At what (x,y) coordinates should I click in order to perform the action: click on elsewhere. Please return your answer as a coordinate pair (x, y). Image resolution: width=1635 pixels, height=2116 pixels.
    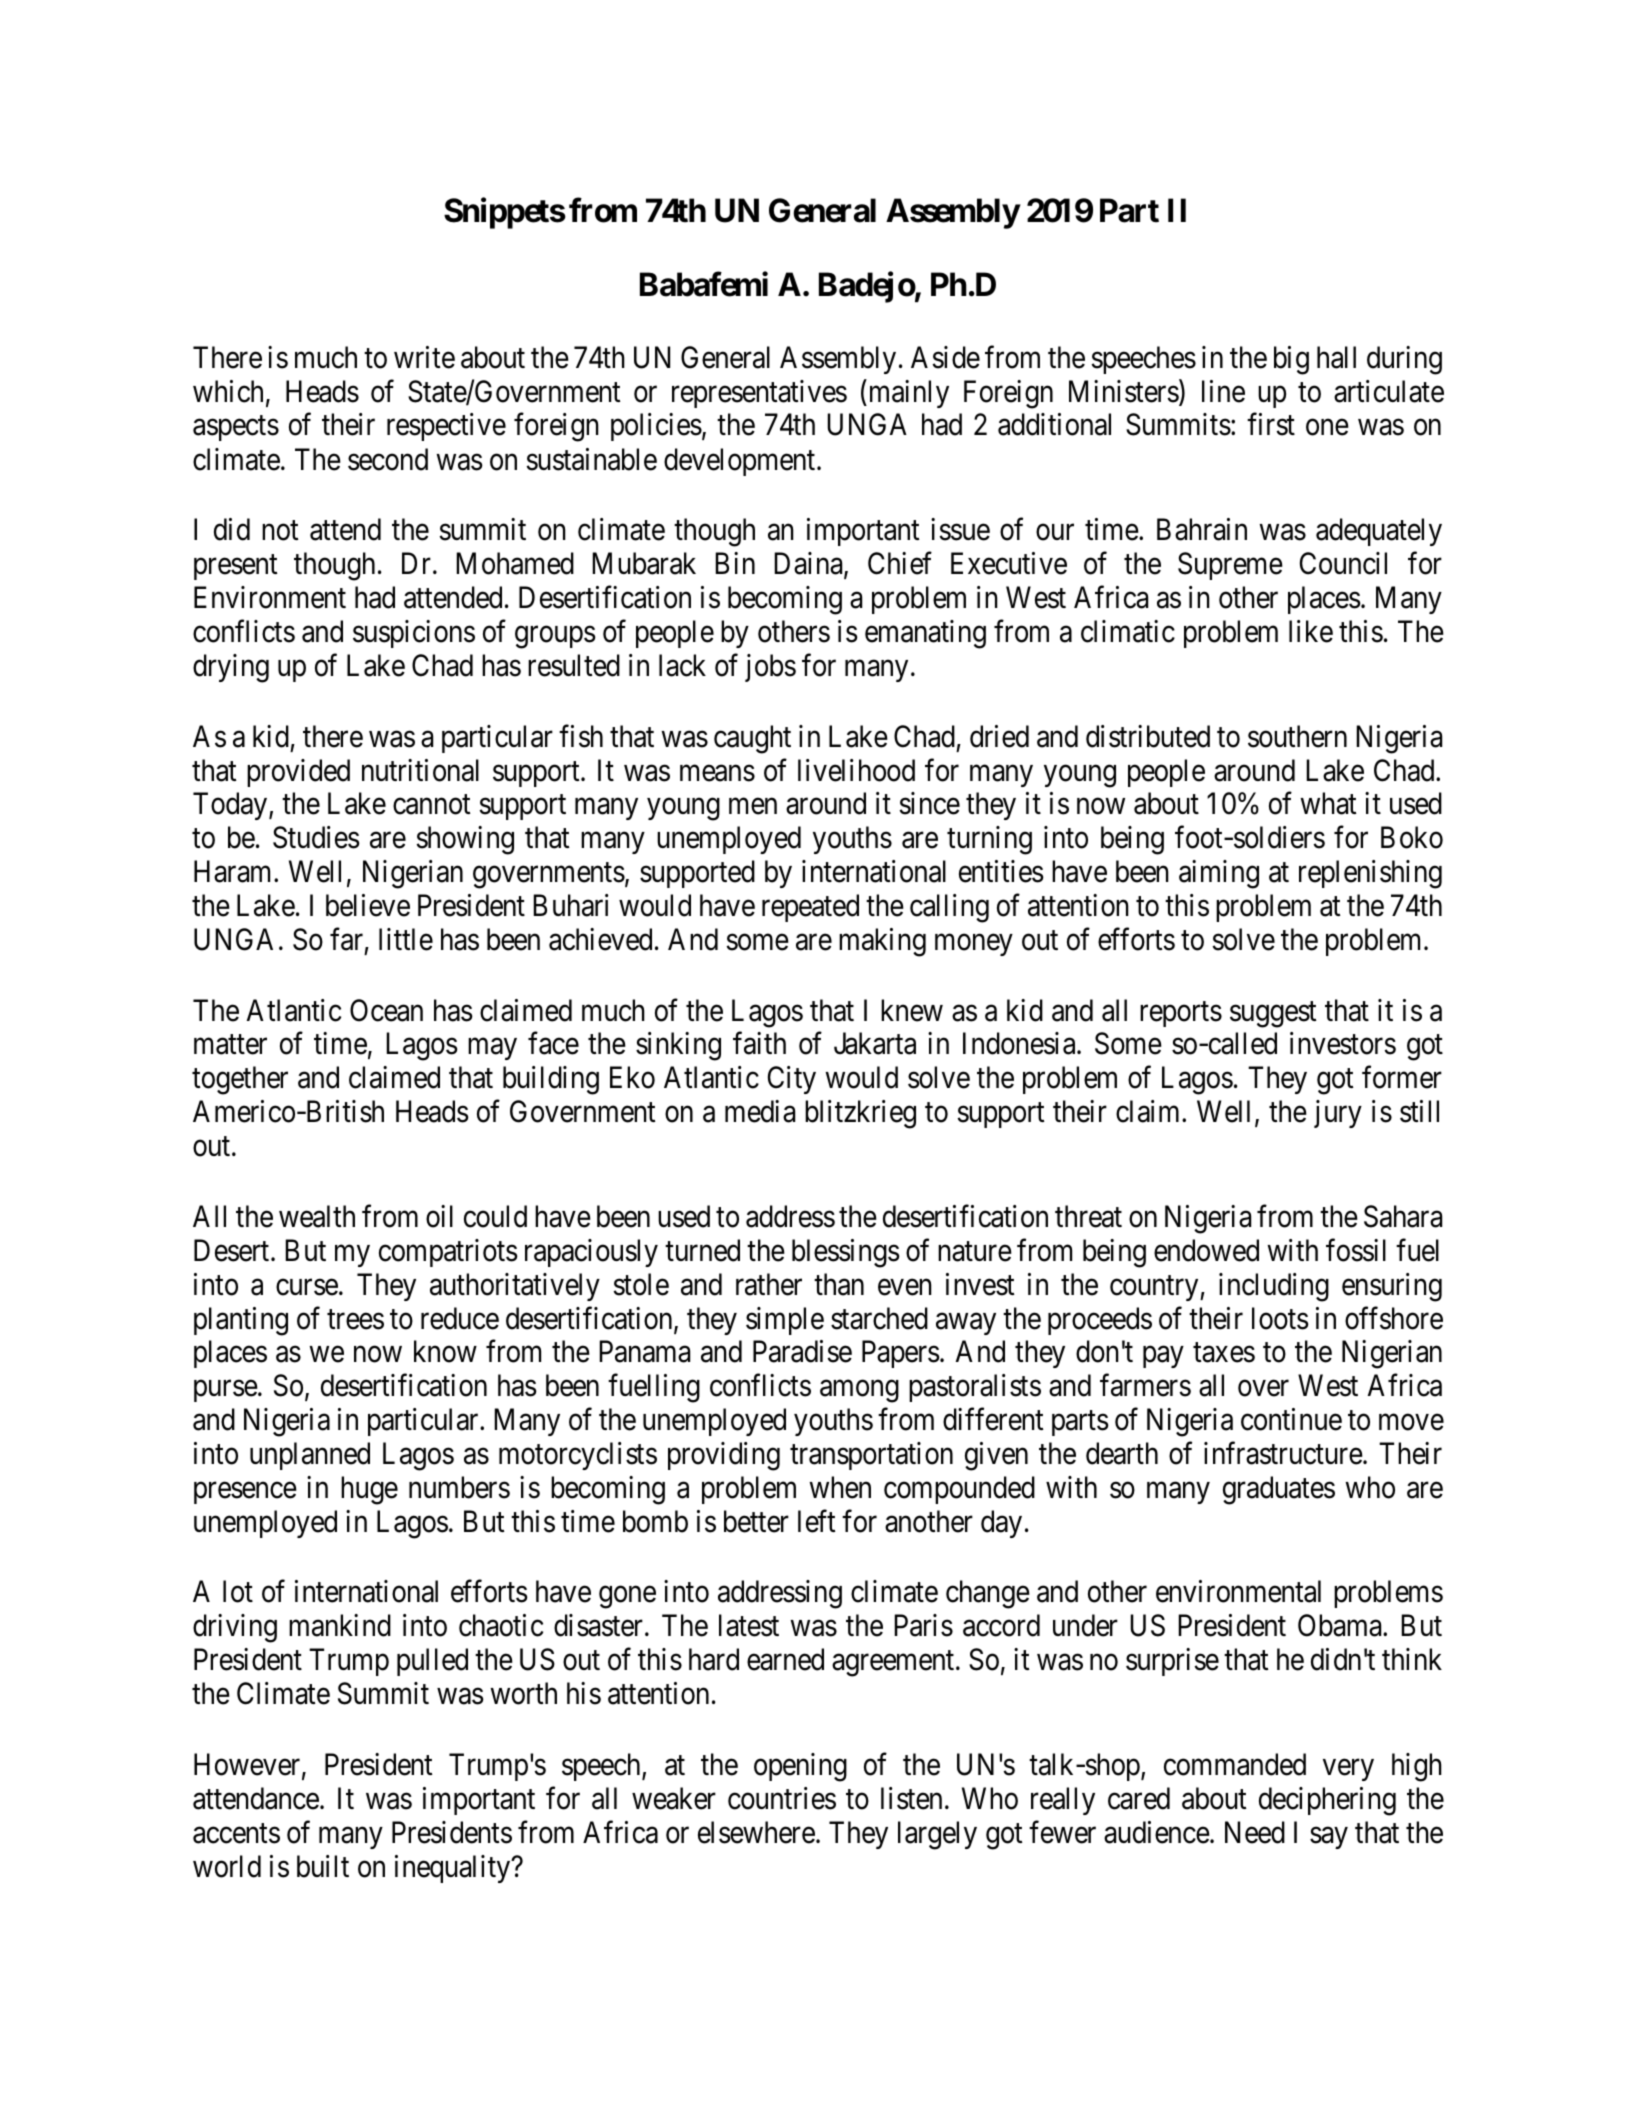
    Looking at the image, I should click on (756, 1832).
